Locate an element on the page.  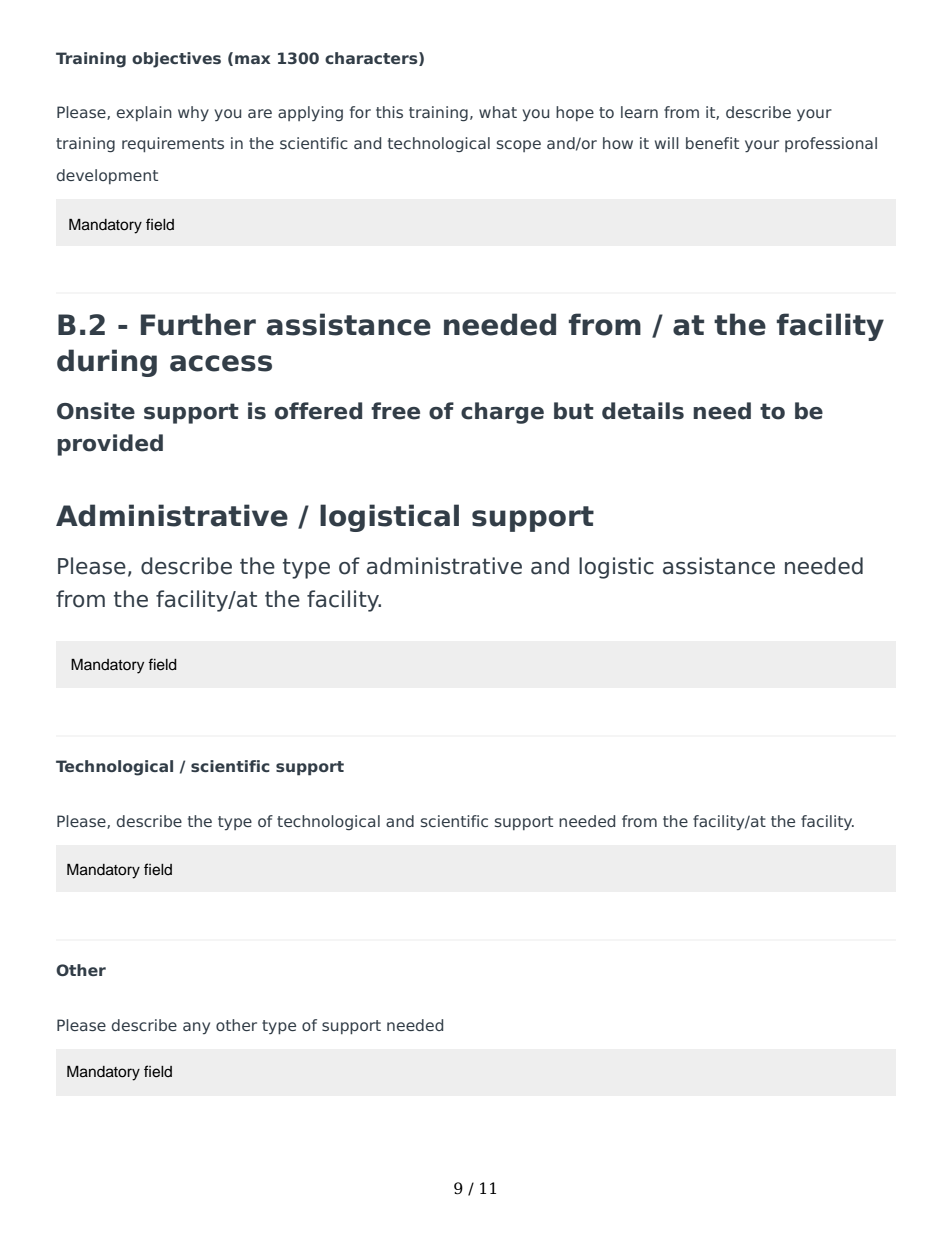
access is located at coordinates (221, 363).
